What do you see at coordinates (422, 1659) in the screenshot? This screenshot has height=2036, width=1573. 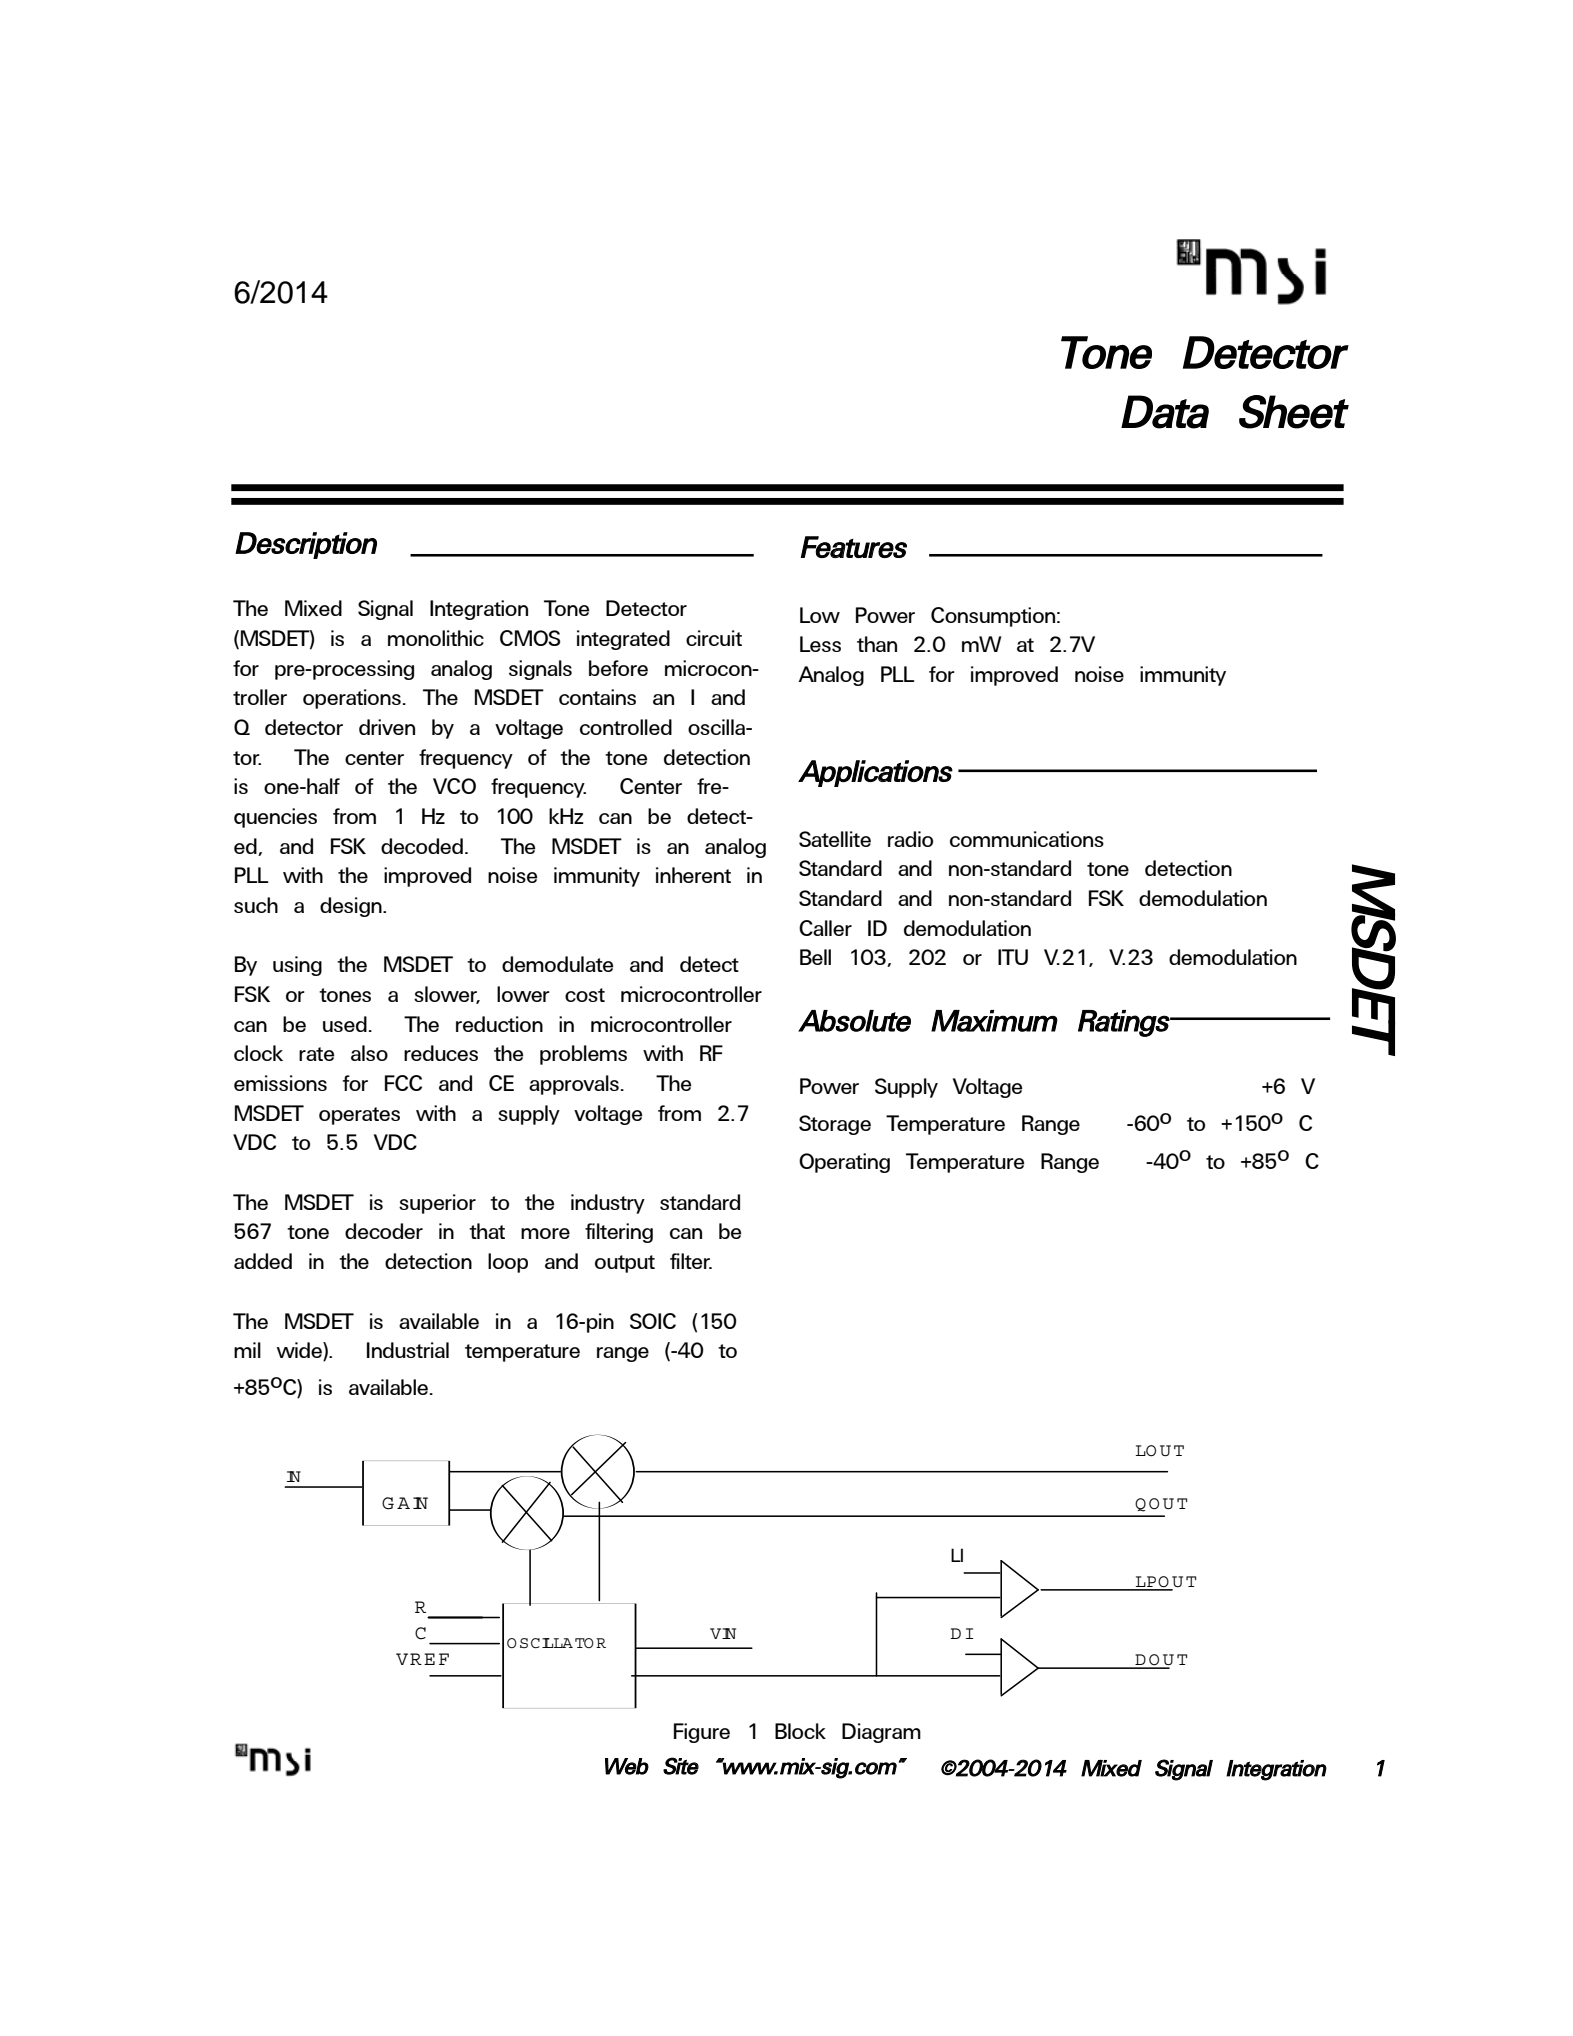 I see `VREF` at bounding box center [422, 1659].
